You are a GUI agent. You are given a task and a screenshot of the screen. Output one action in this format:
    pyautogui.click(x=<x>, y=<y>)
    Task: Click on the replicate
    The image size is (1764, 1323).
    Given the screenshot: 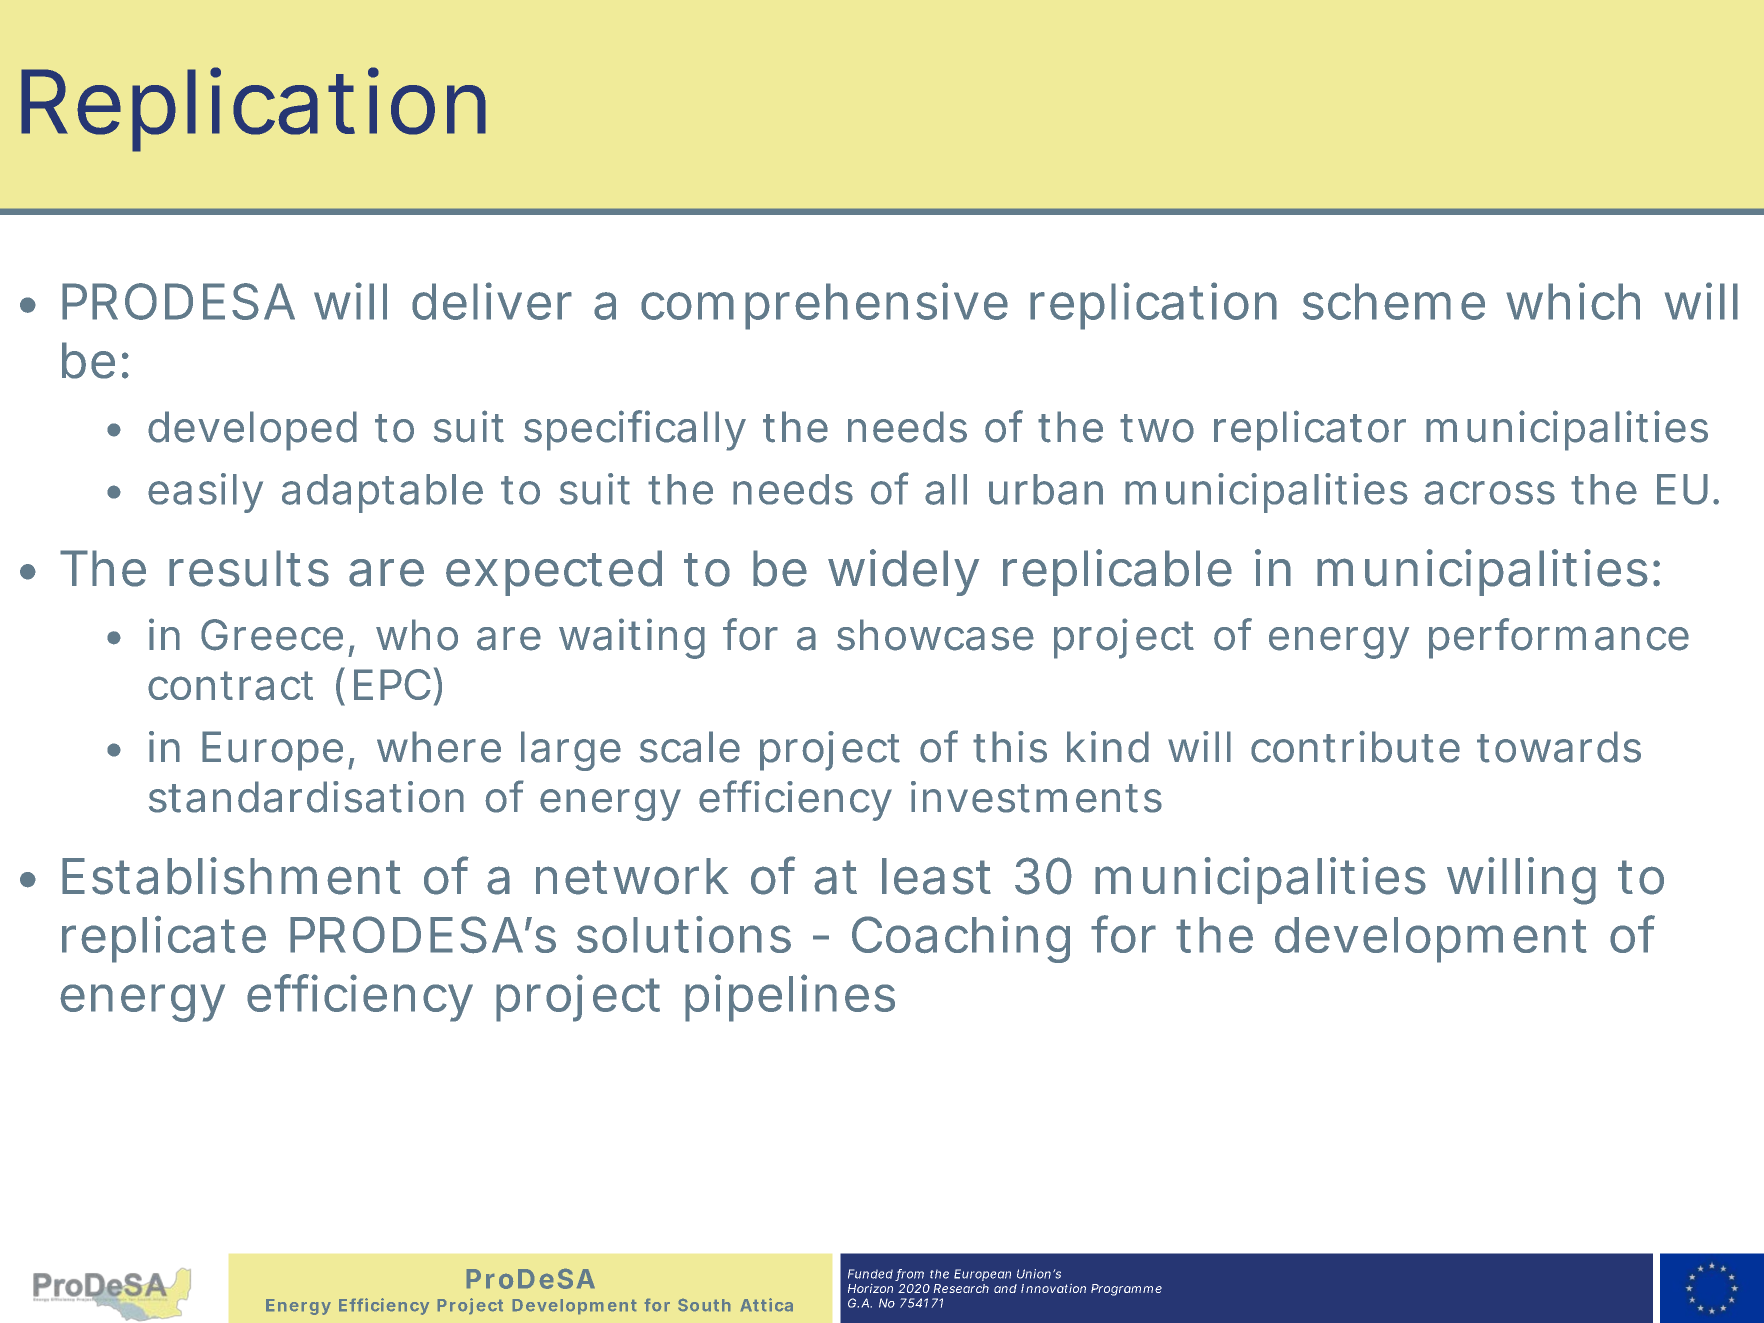 What is the action you would take?
    pyautogui.click(x=164, y=939)
